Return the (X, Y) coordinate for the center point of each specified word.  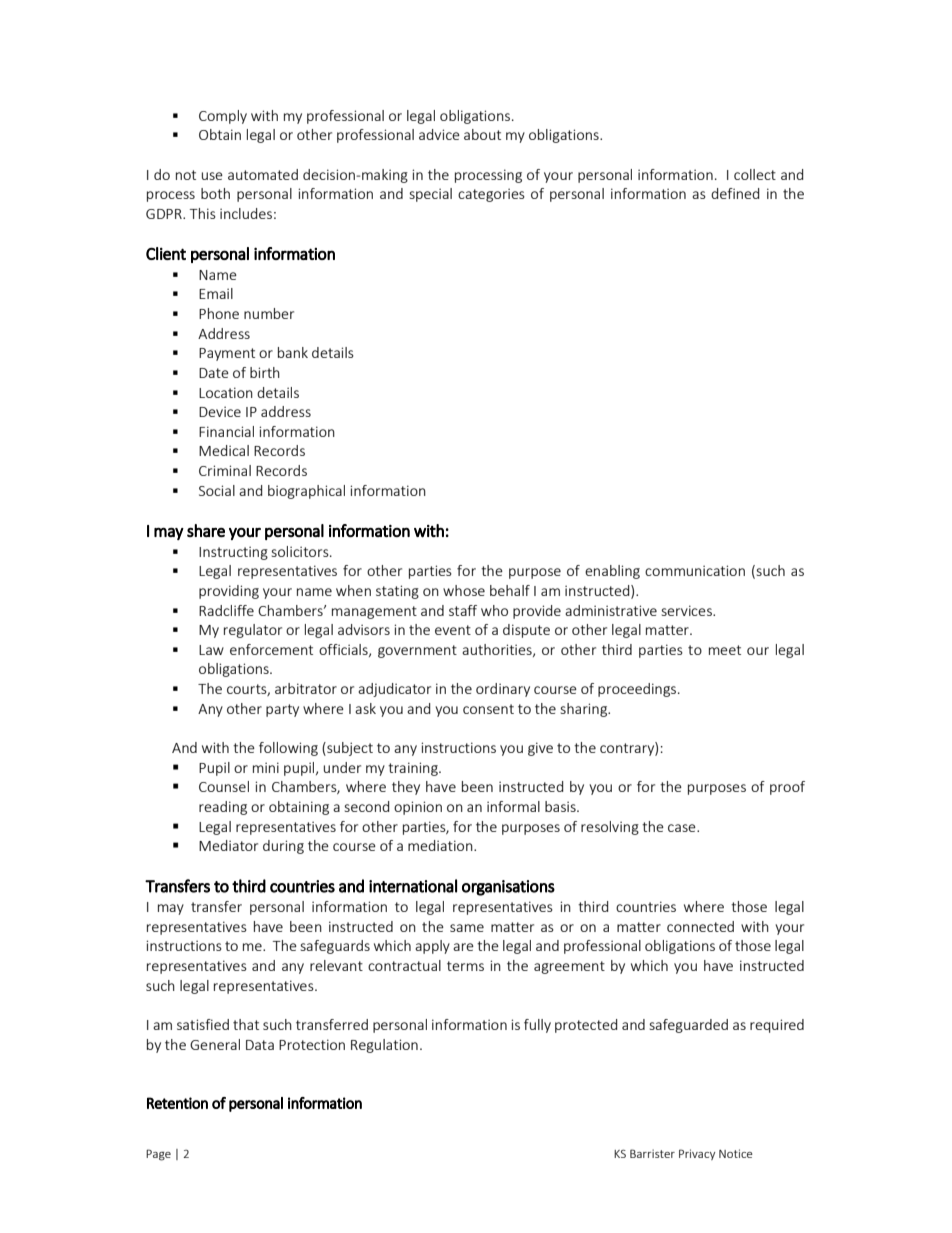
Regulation (384, 1046)
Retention (177, 1103)
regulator (253, 631)
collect (755, 174)
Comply (223, 117)
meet (725, 650)
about (482, 134)
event (453, 630)
